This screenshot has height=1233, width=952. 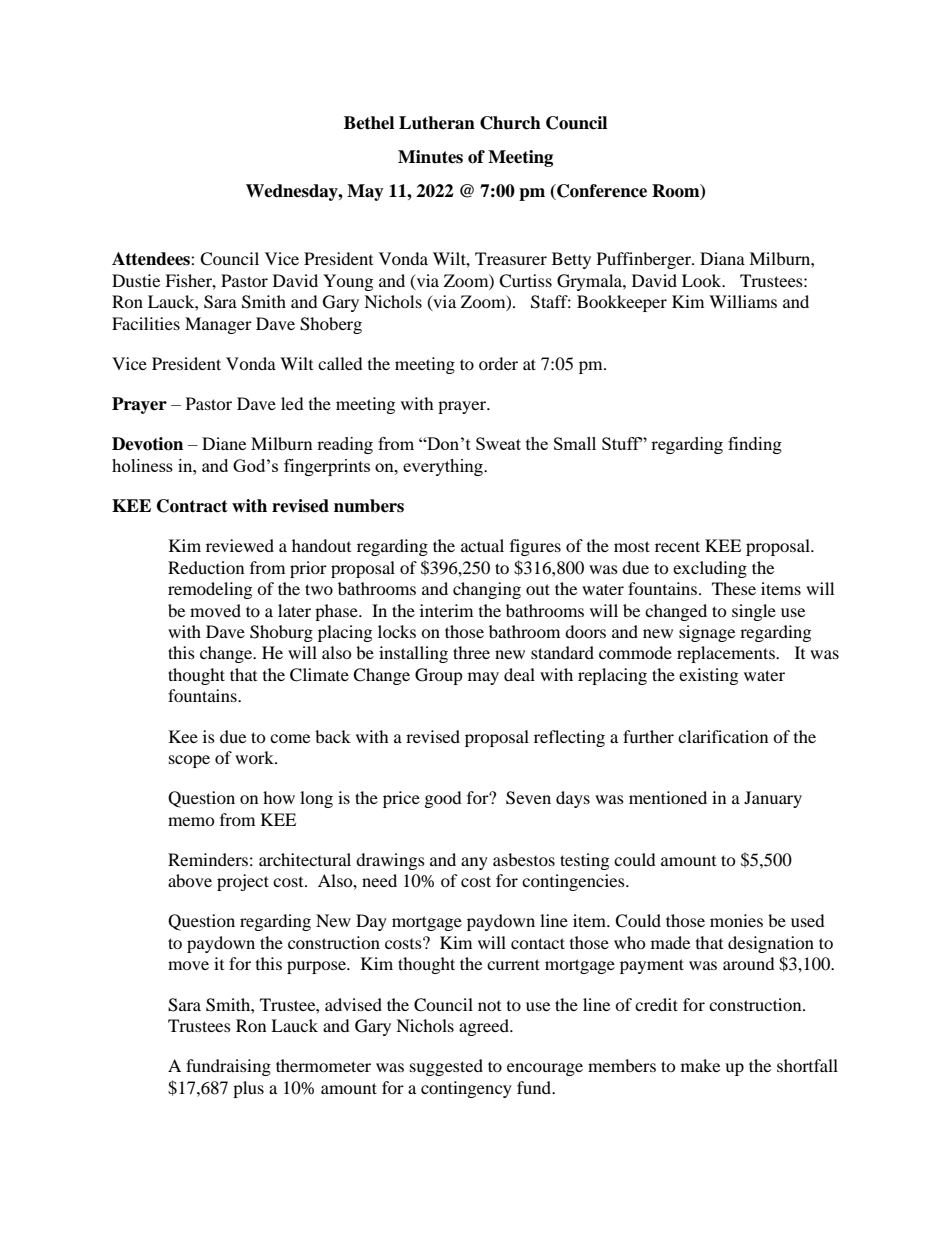 I want to click on plus, so click(x=248, y=1089).
